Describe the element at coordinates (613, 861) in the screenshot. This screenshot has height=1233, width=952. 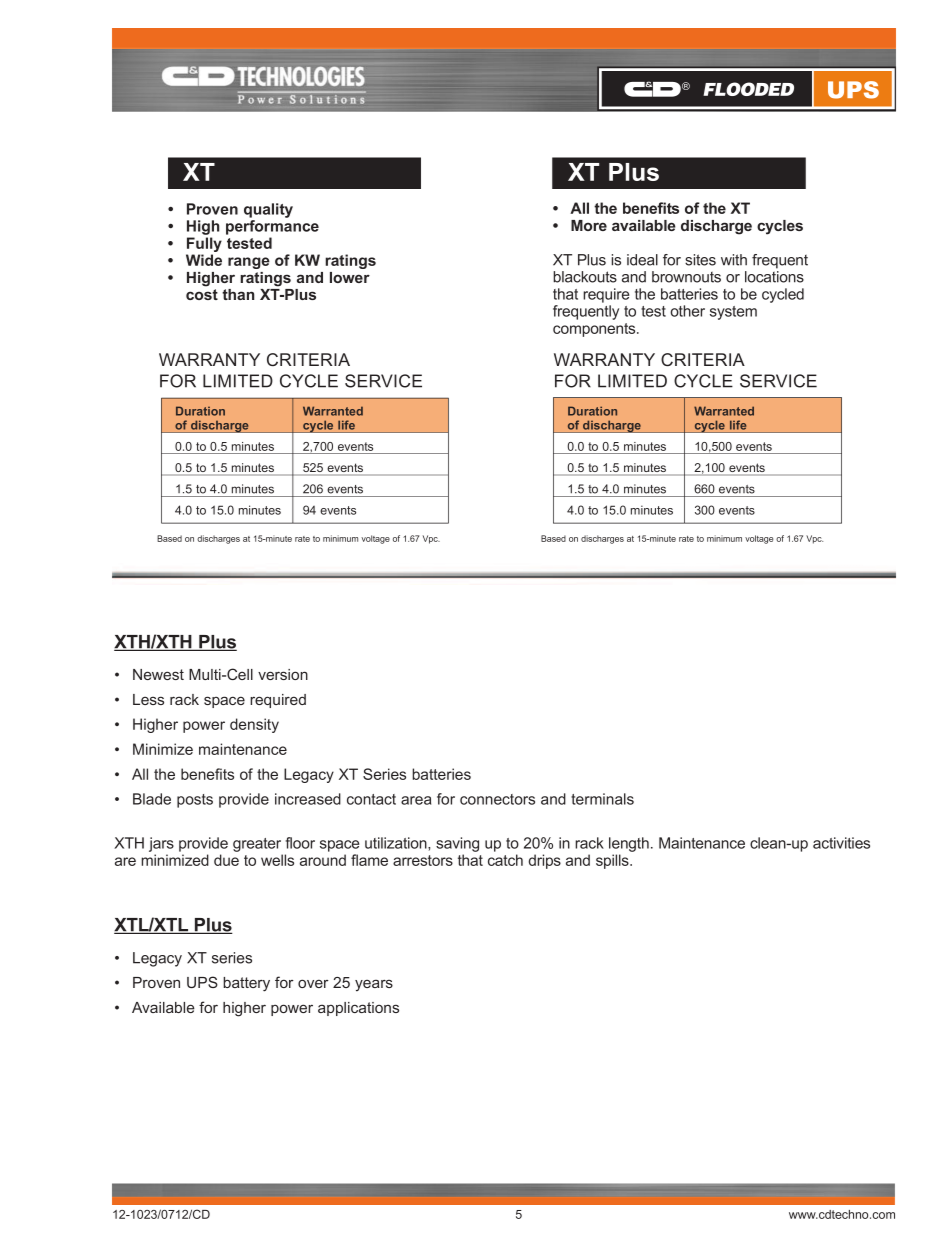
I see `spills` at that location.
